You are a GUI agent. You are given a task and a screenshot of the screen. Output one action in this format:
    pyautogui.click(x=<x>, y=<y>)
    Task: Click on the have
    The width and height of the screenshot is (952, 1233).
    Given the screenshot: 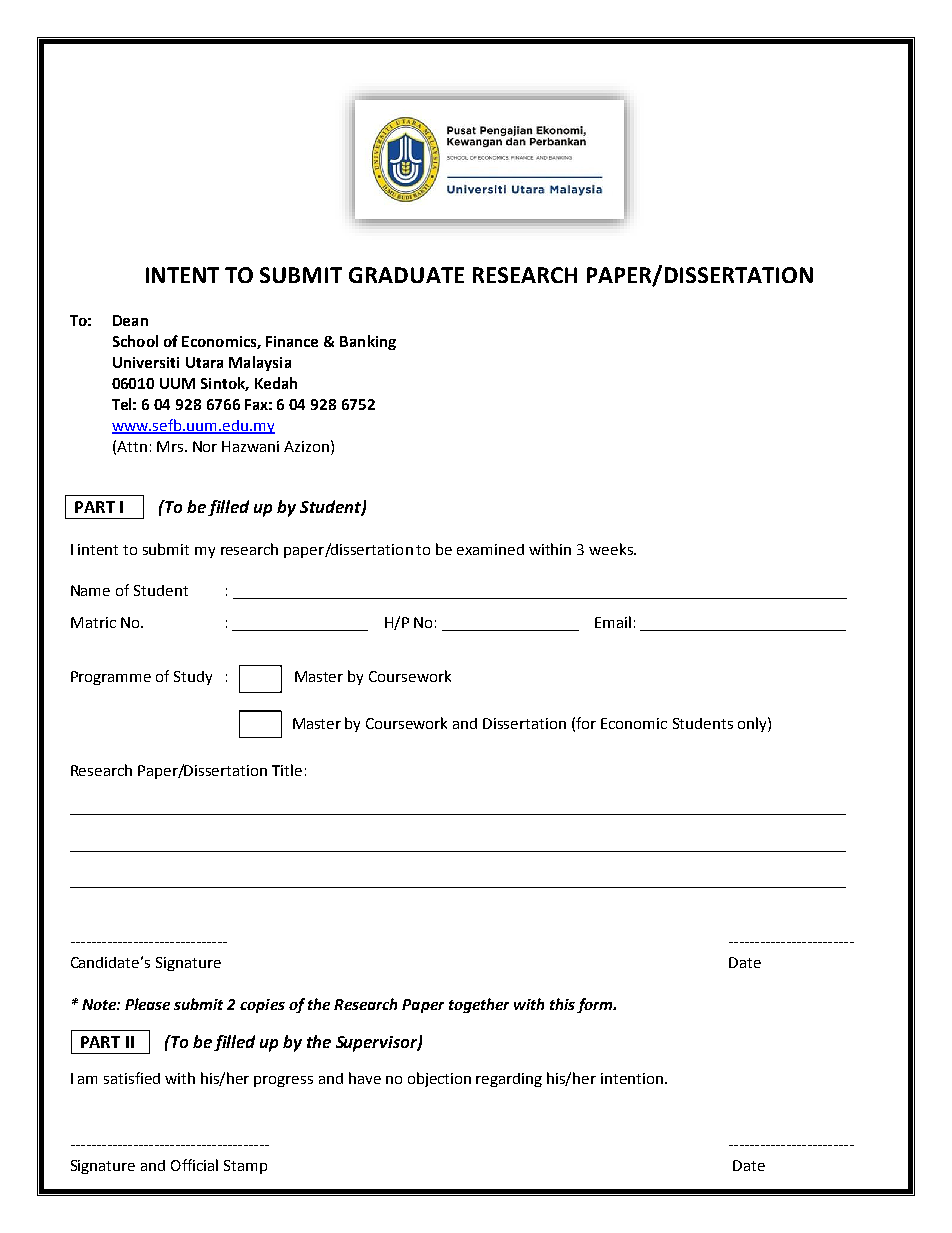 What is the action you would take?
    pyautogui.click(x=365, y=1078)
